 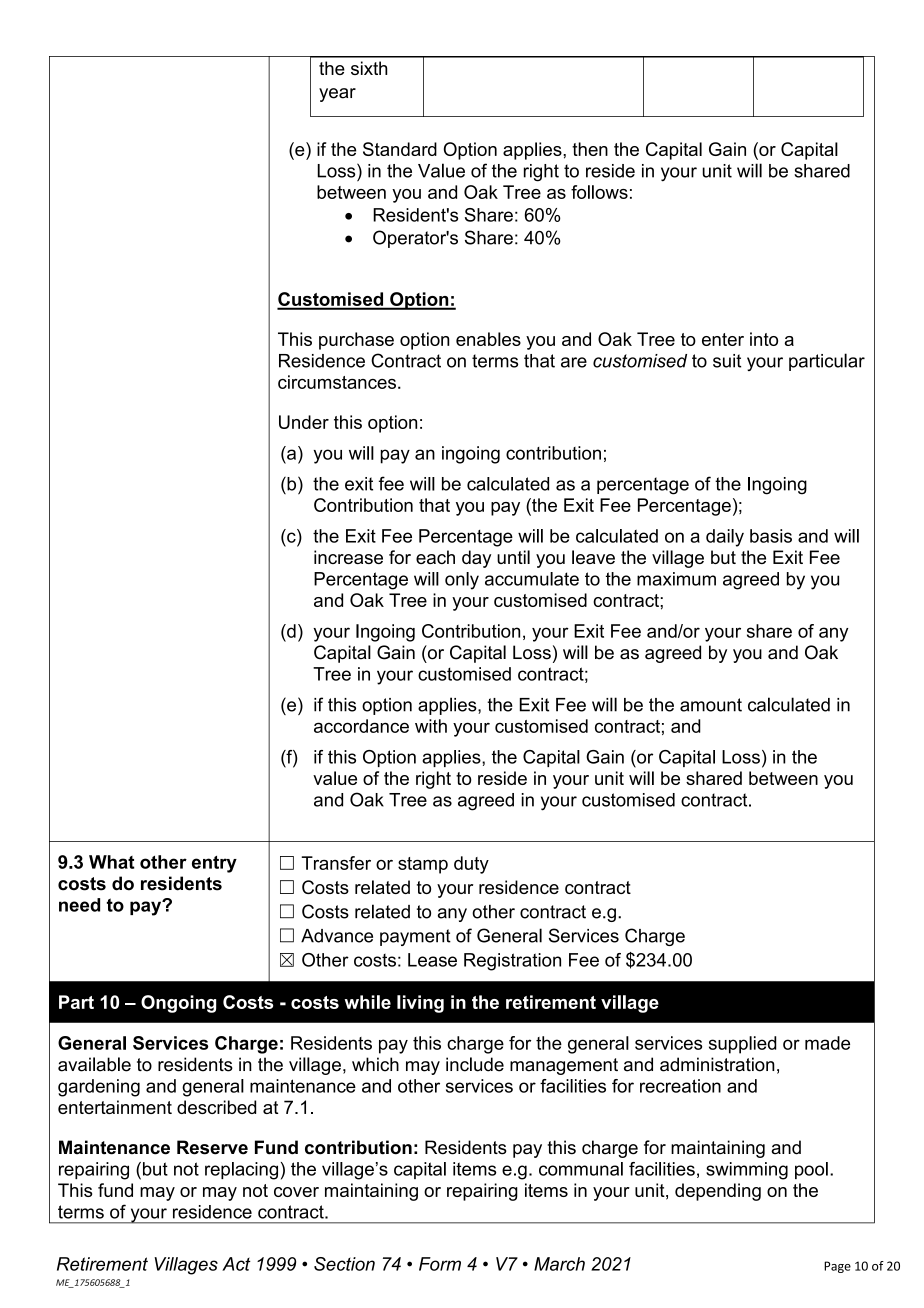 What do you see at coordinates (337, 95) in the screenshot?
I see `year` at bounding box center [337, 95].
